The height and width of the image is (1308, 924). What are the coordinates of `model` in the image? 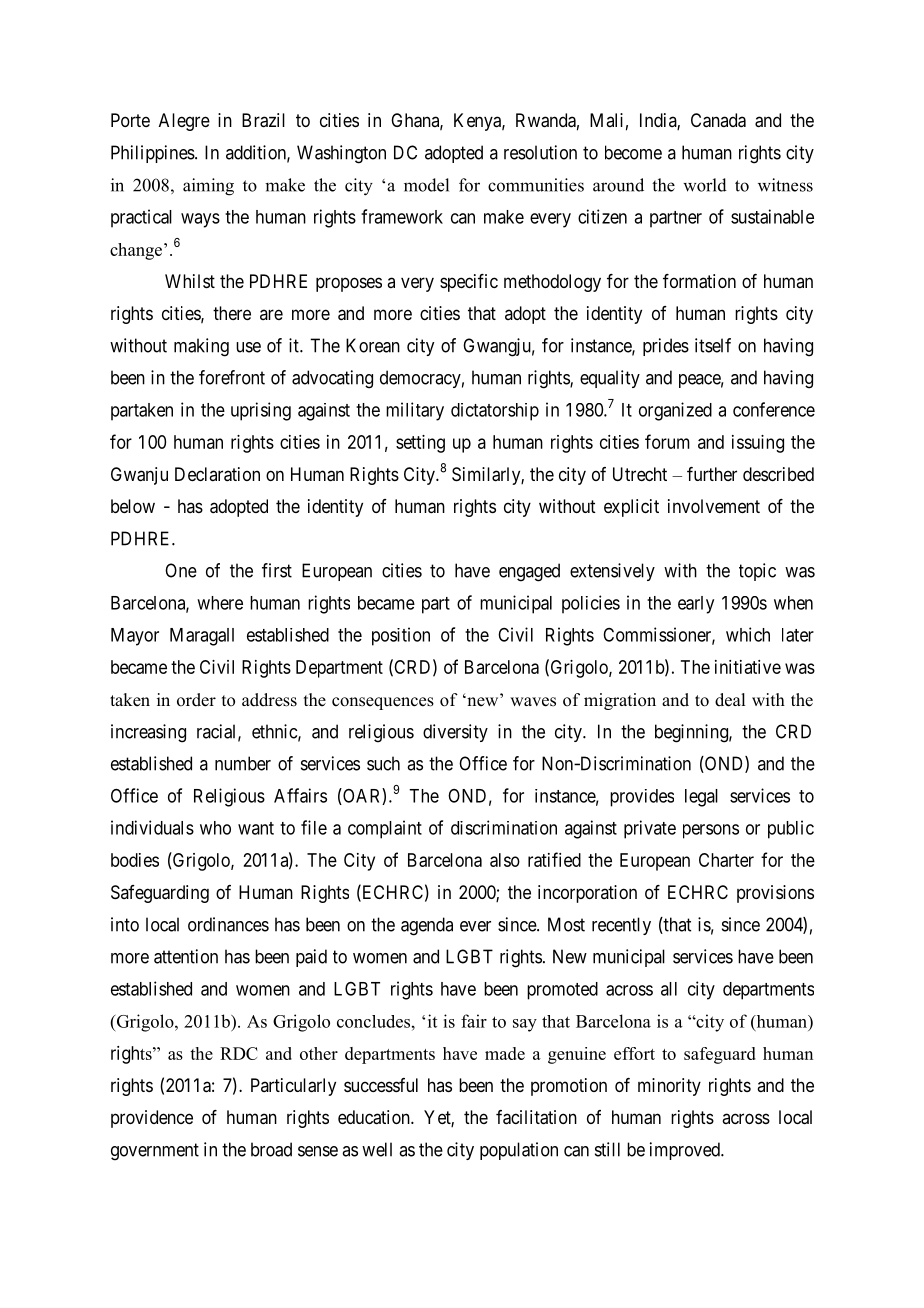 It's located at (426, 185).
